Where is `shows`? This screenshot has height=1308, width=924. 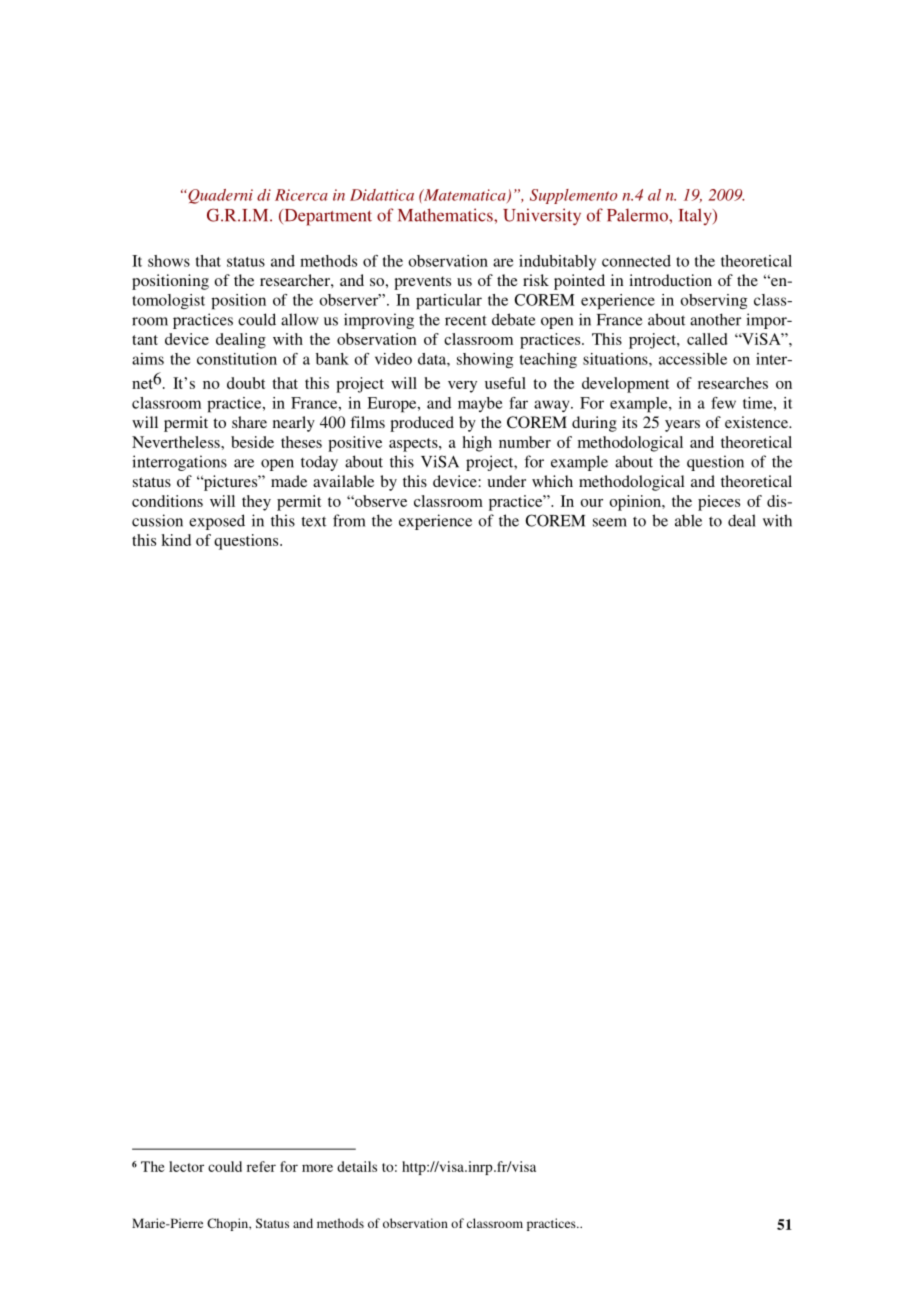
shows is located at coordinates (169, 261).
